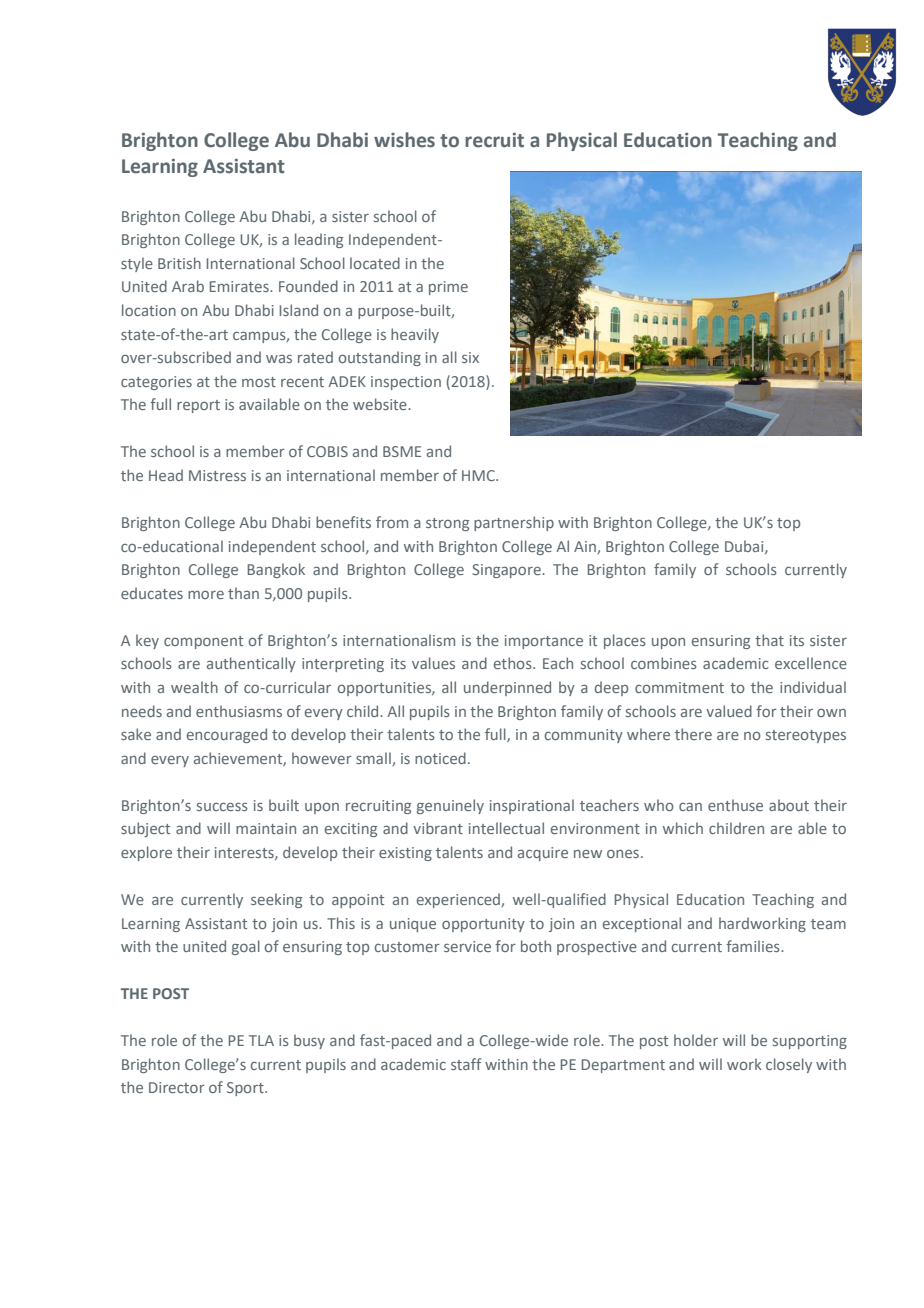 The image size is (924, 1308). Describe the element at coordinates (246, 1089) in the screenshot. I see `Sport` at that location.
